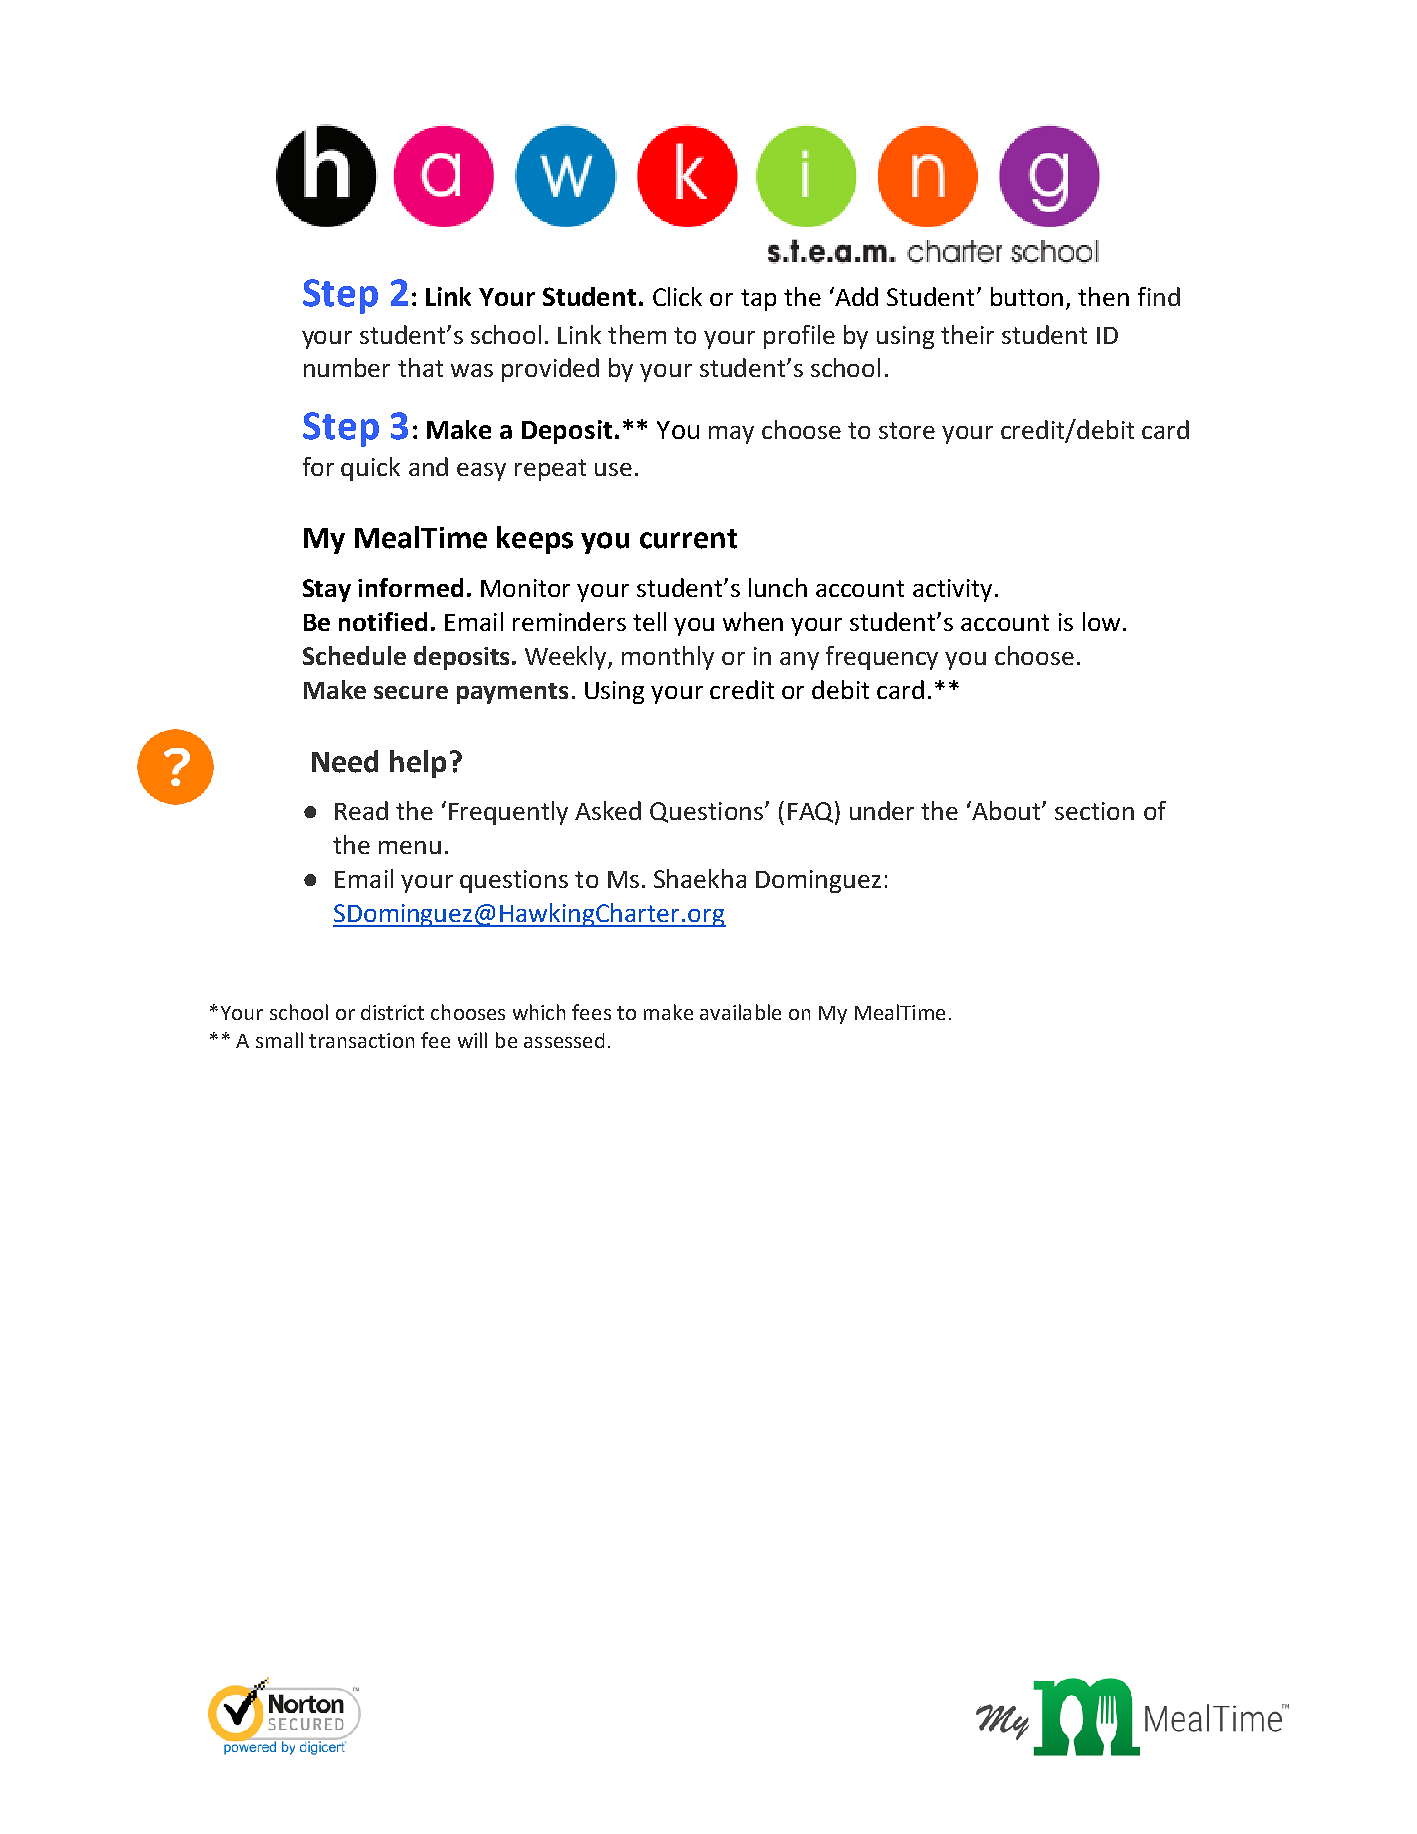  What do you see at coordinates (1103, 296) in the image?
I see `then` at bounding box center [1103, 296].
